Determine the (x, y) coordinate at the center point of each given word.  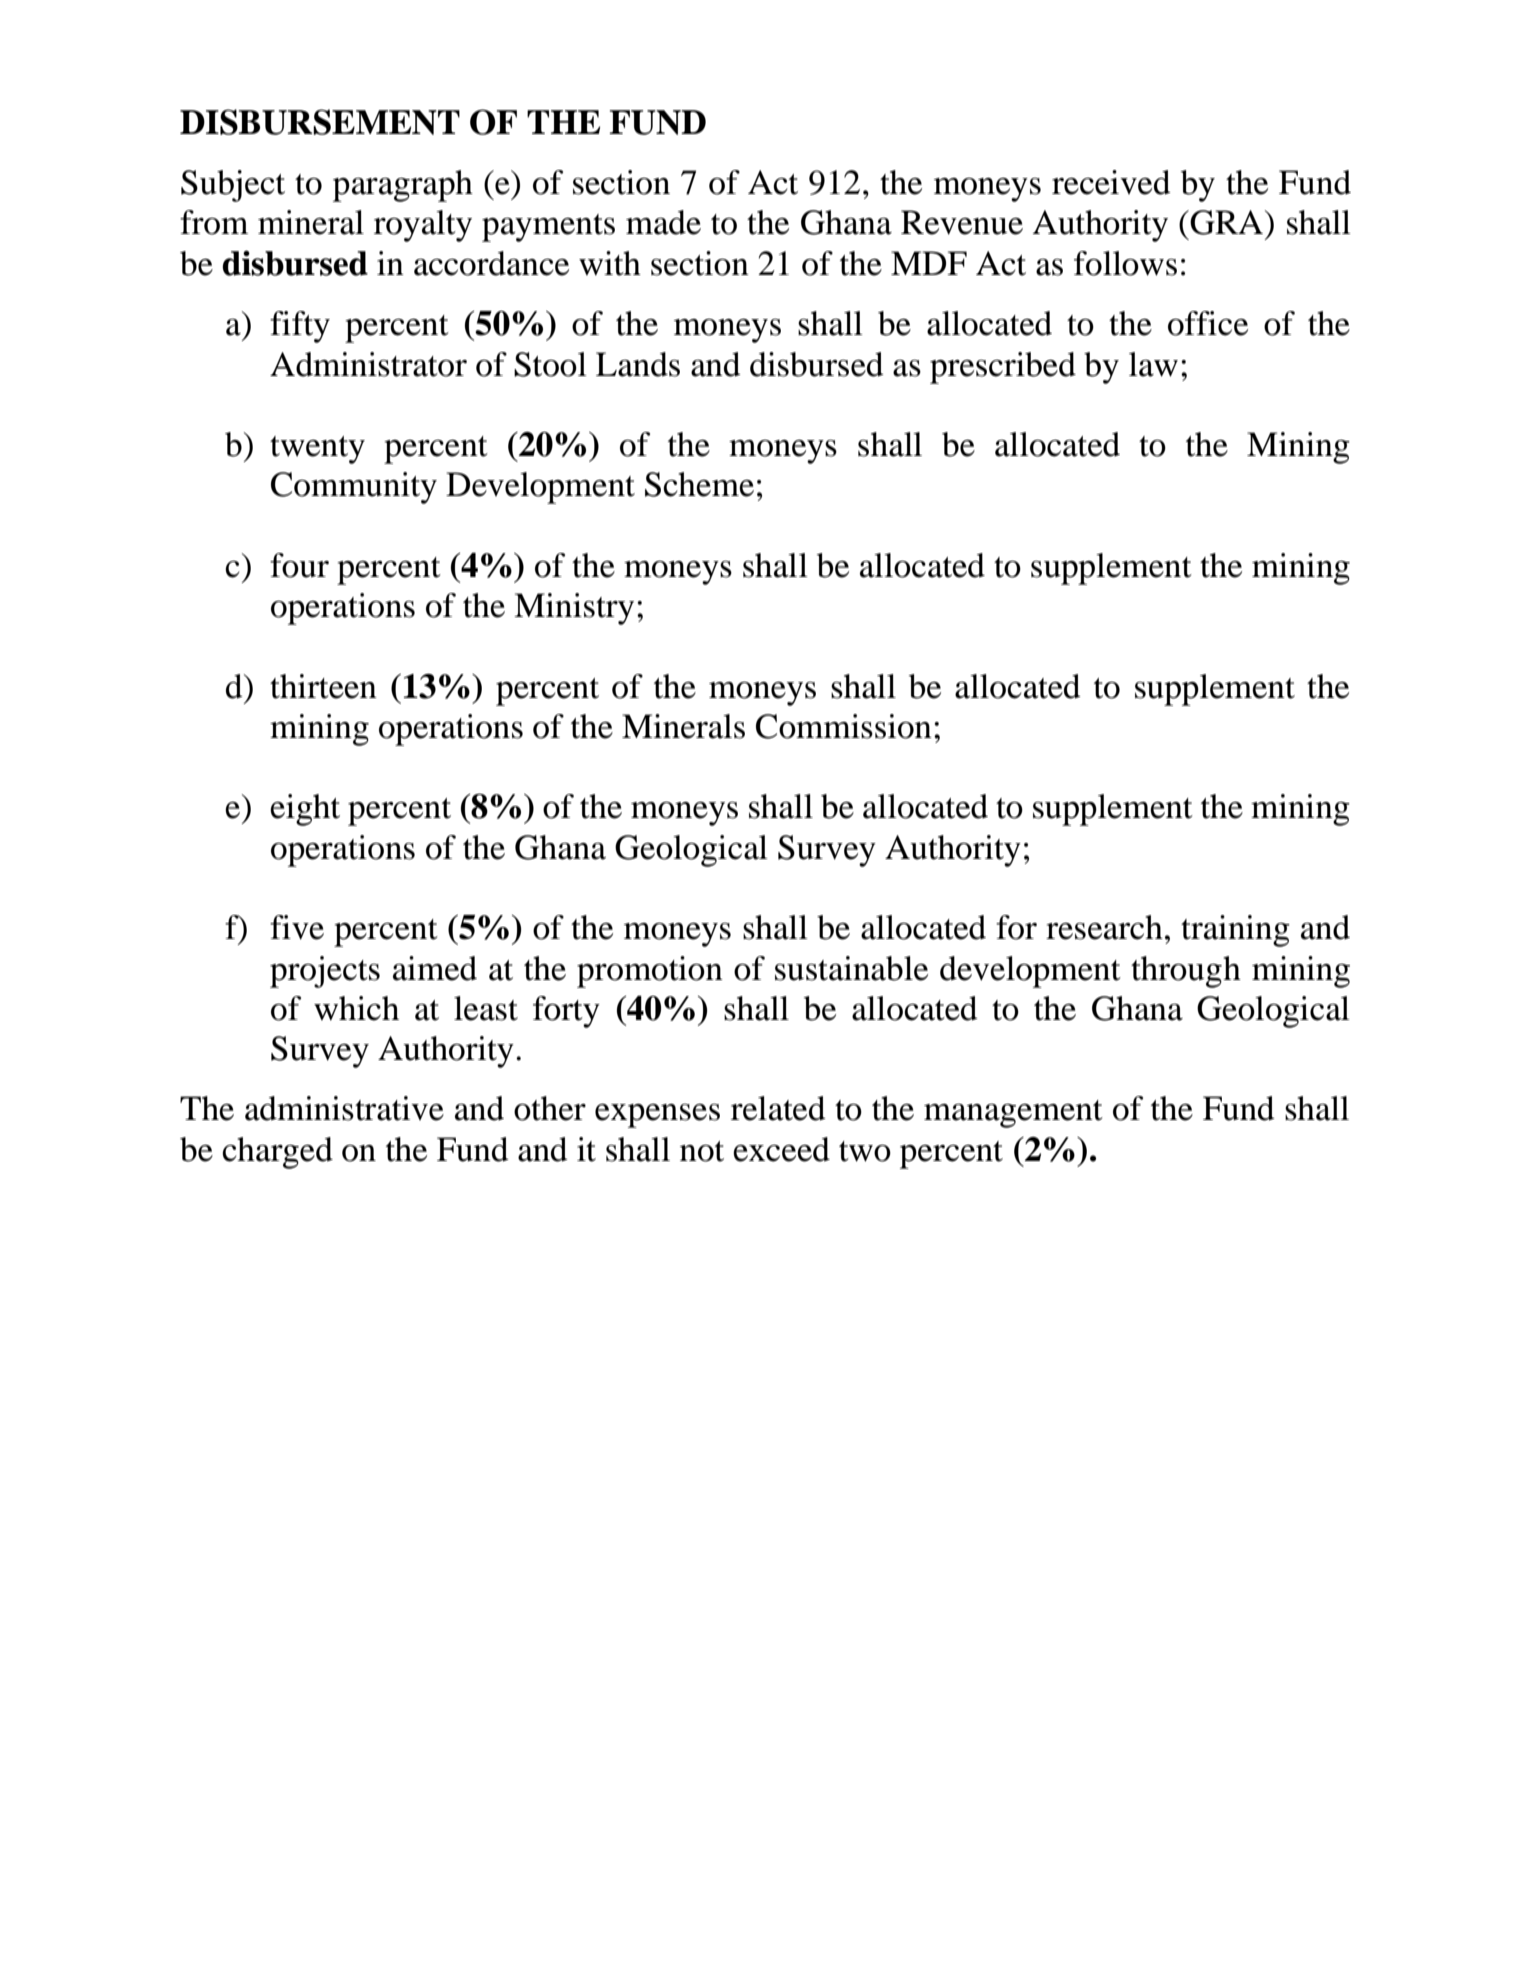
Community (354, 488)
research (1104, 927)
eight (305, 810)
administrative (344, 1108)
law (1153, 364)
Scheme (699, 484)
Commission (844, 726)
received (1111, 182)
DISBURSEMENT (320, 122)
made (663, 222)
